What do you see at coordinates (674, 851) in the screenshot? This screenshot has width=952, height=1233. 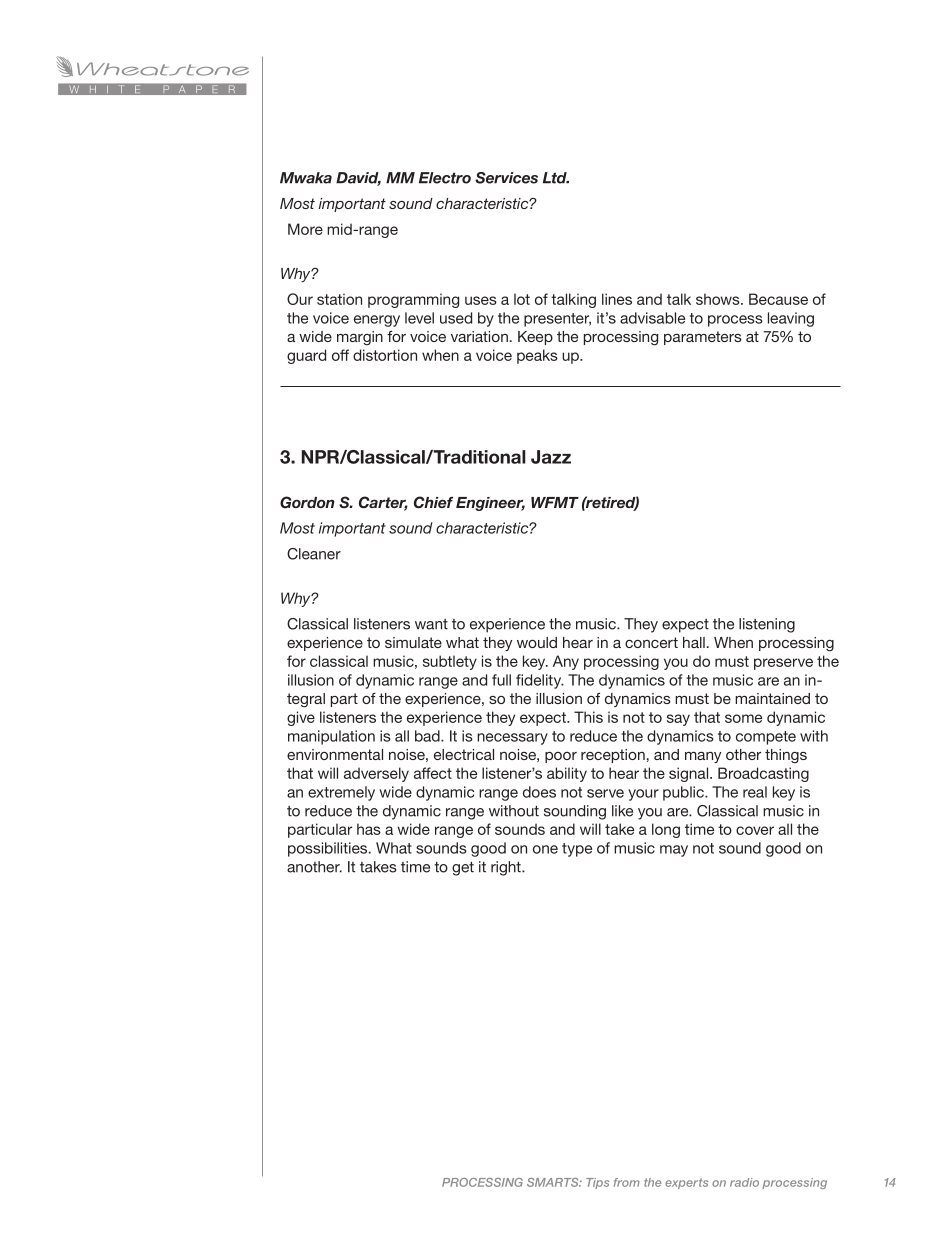 I see `may` at bounding box center [674, 851].
